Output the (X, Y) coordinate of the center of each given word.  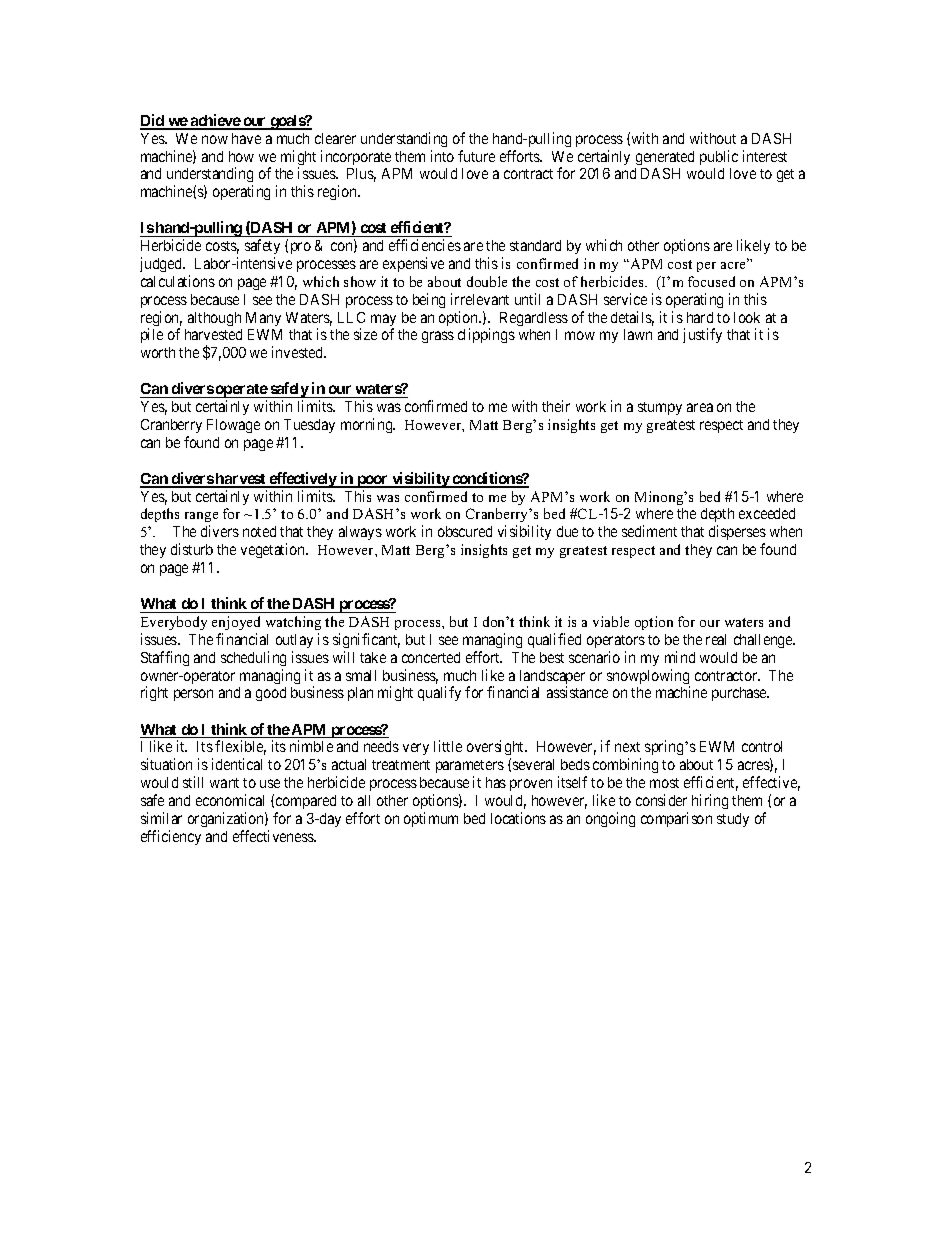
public (719, 157)
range (201, 519)
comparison (676, 819)
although (214, 319)
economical (230, 800)
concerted (431, 657)
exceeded (767, 513)
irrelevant (480, 299)
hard (700, 317)
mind (680, 657)
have (246, 138)
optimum (431, 819)
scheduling (253, 658)
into (442, 156)
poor (373, 481)
